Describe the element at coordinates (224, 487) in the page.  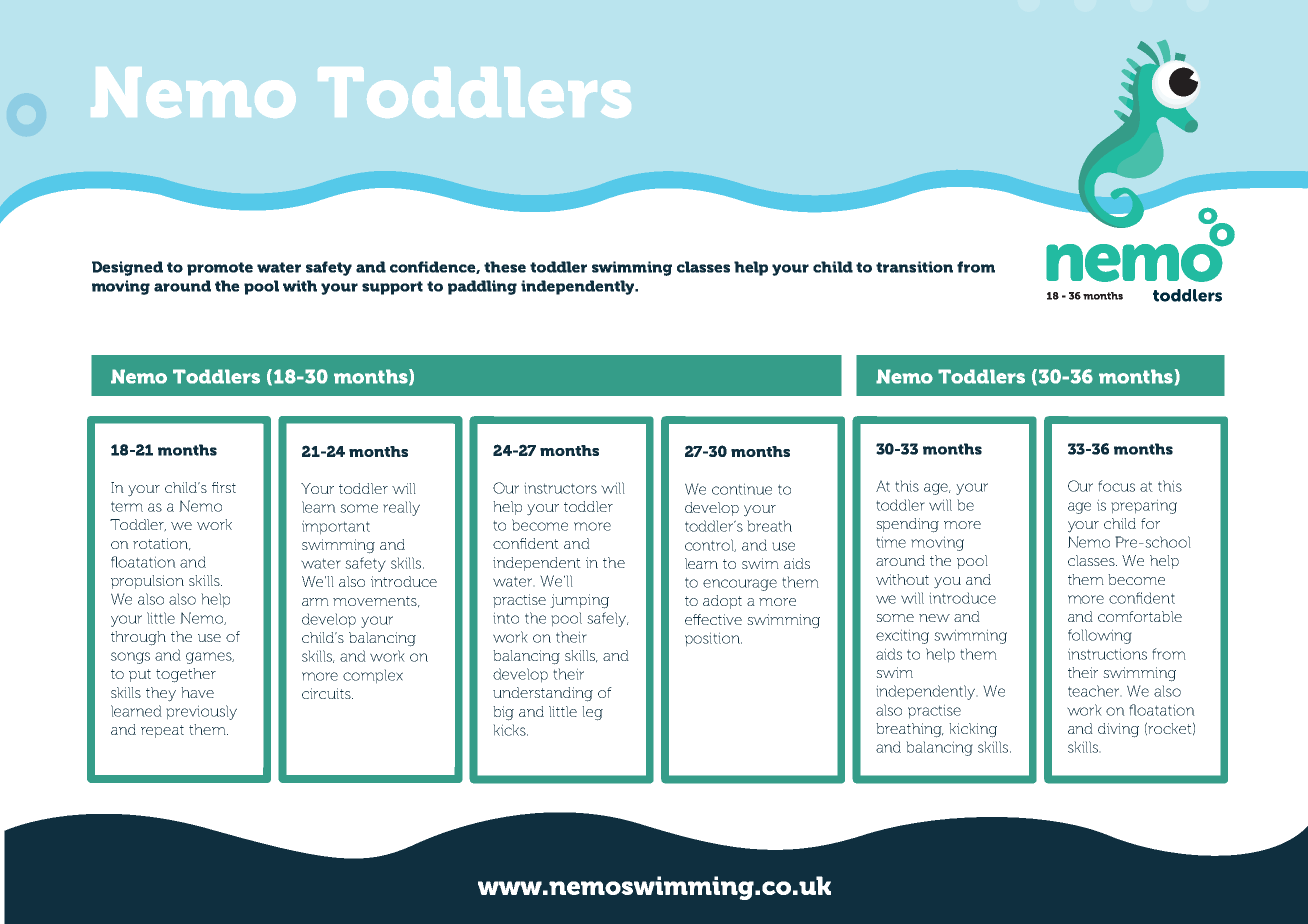
I see `first` at that location.
